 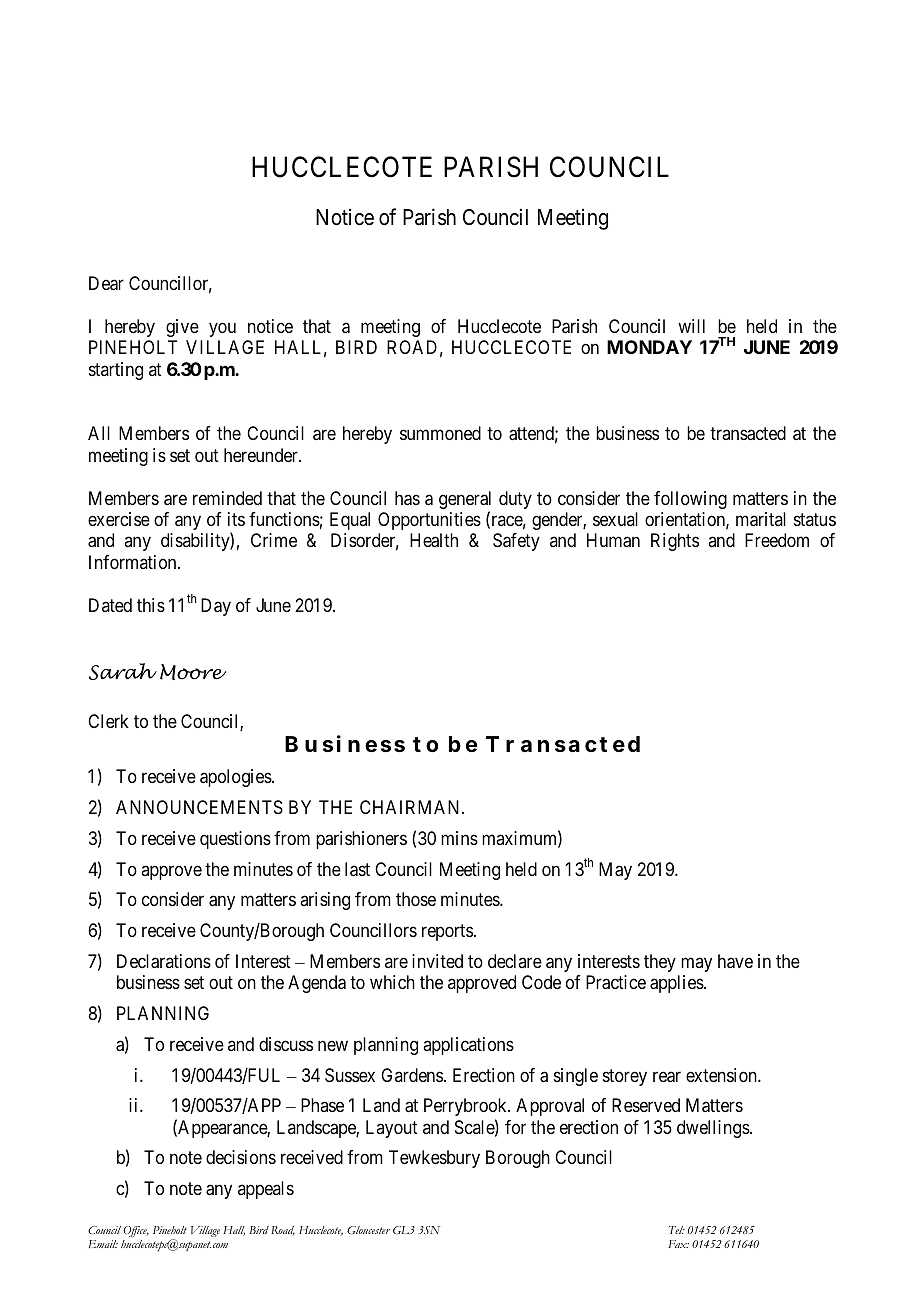 What do you see at coordinates (722, 1075) in the screenshot?
I see `extension` at bounding box center [722, 1075].
